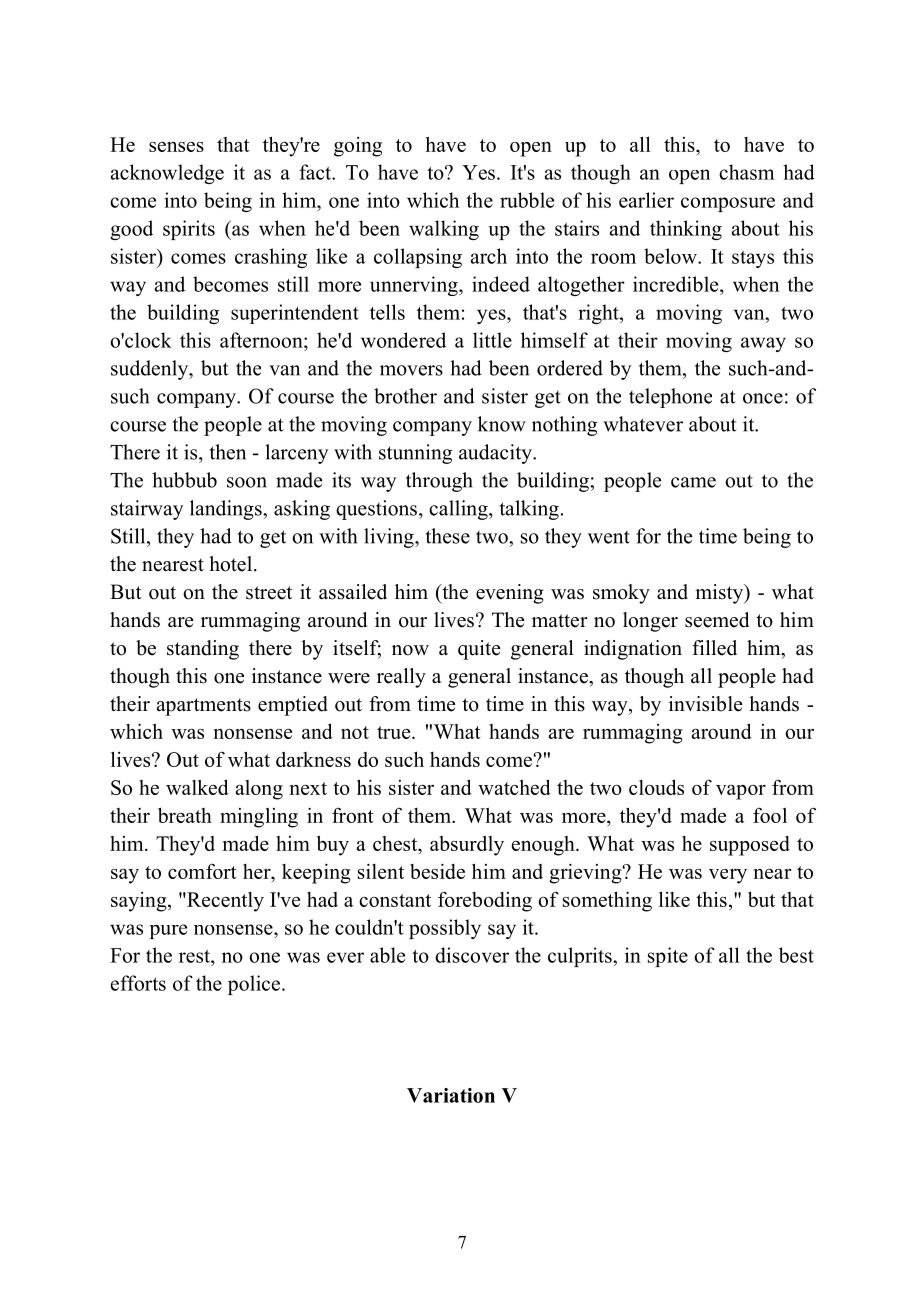 Image resolution: width=924 pixels, height=1308 pixels. I want to click on quite, so click(479, 650).
